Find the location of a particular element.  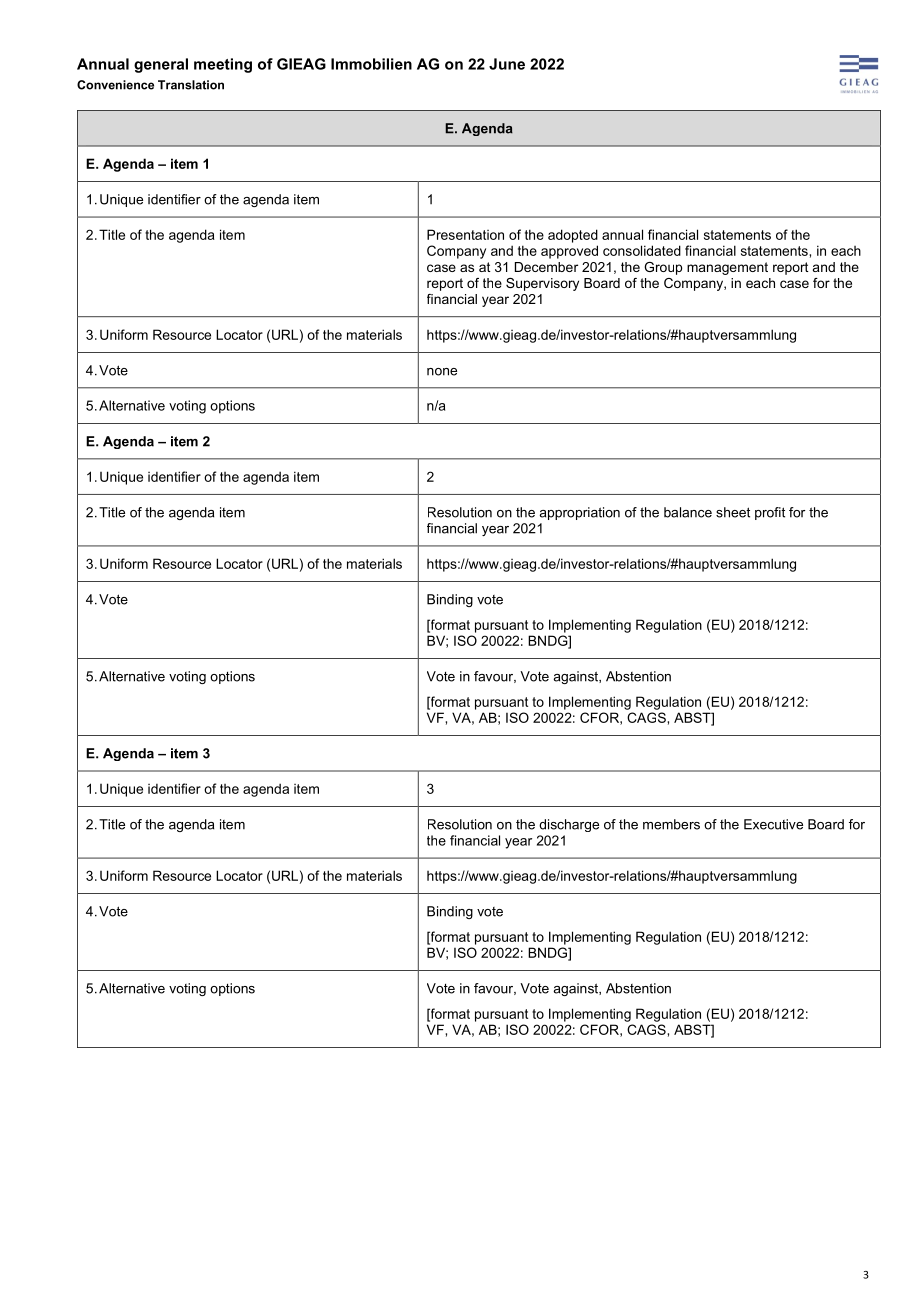

June is located at coordinates (507, 64).
